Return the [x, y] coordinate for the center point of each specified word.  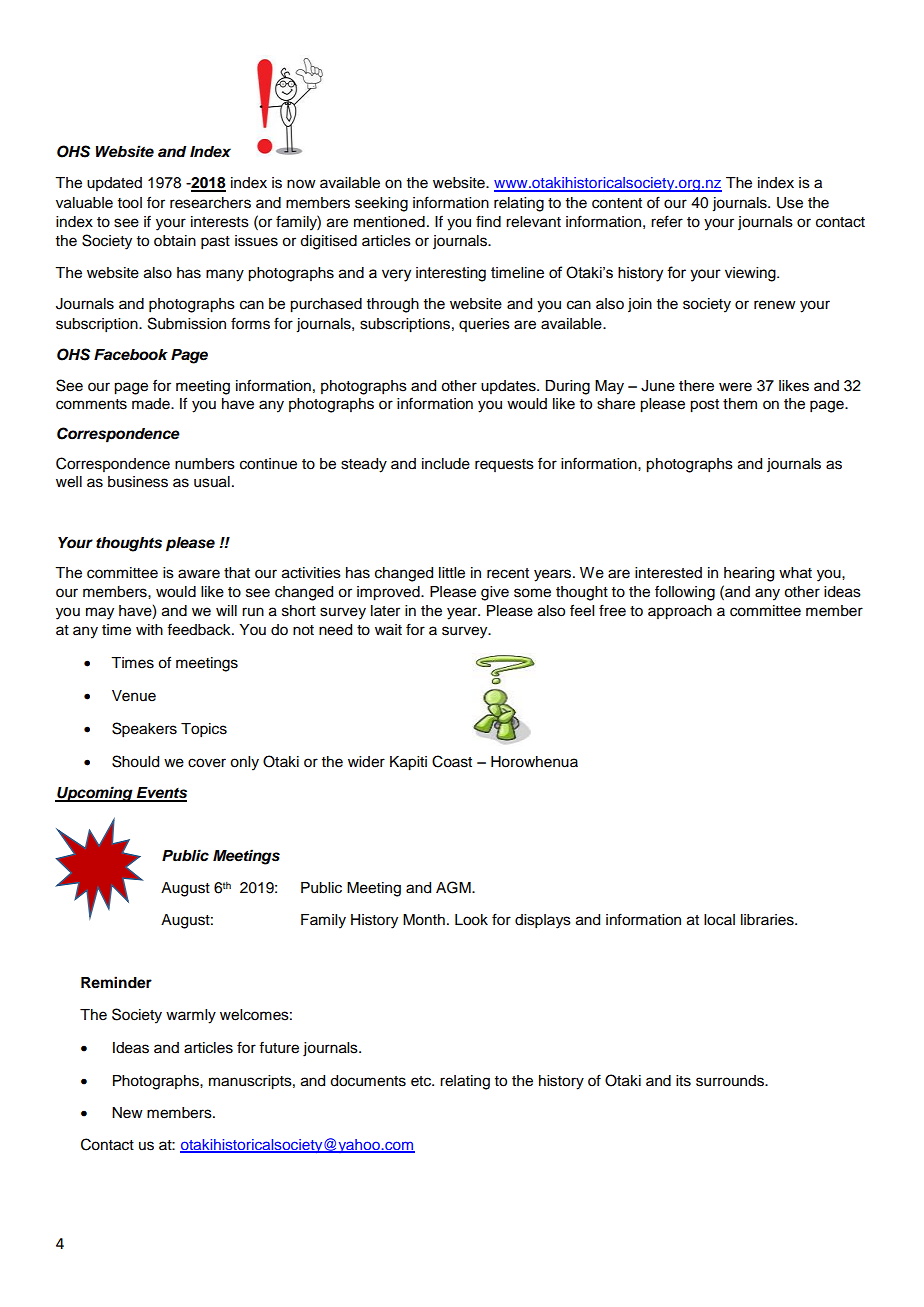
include [446, 464]
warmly [191, 1016]
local [719, 920]
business [138, 482]
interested [668, 573]
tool [130, 203]
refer [667, 221]
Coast [452, 761]
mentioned [389, 222]
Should [135, 761]
